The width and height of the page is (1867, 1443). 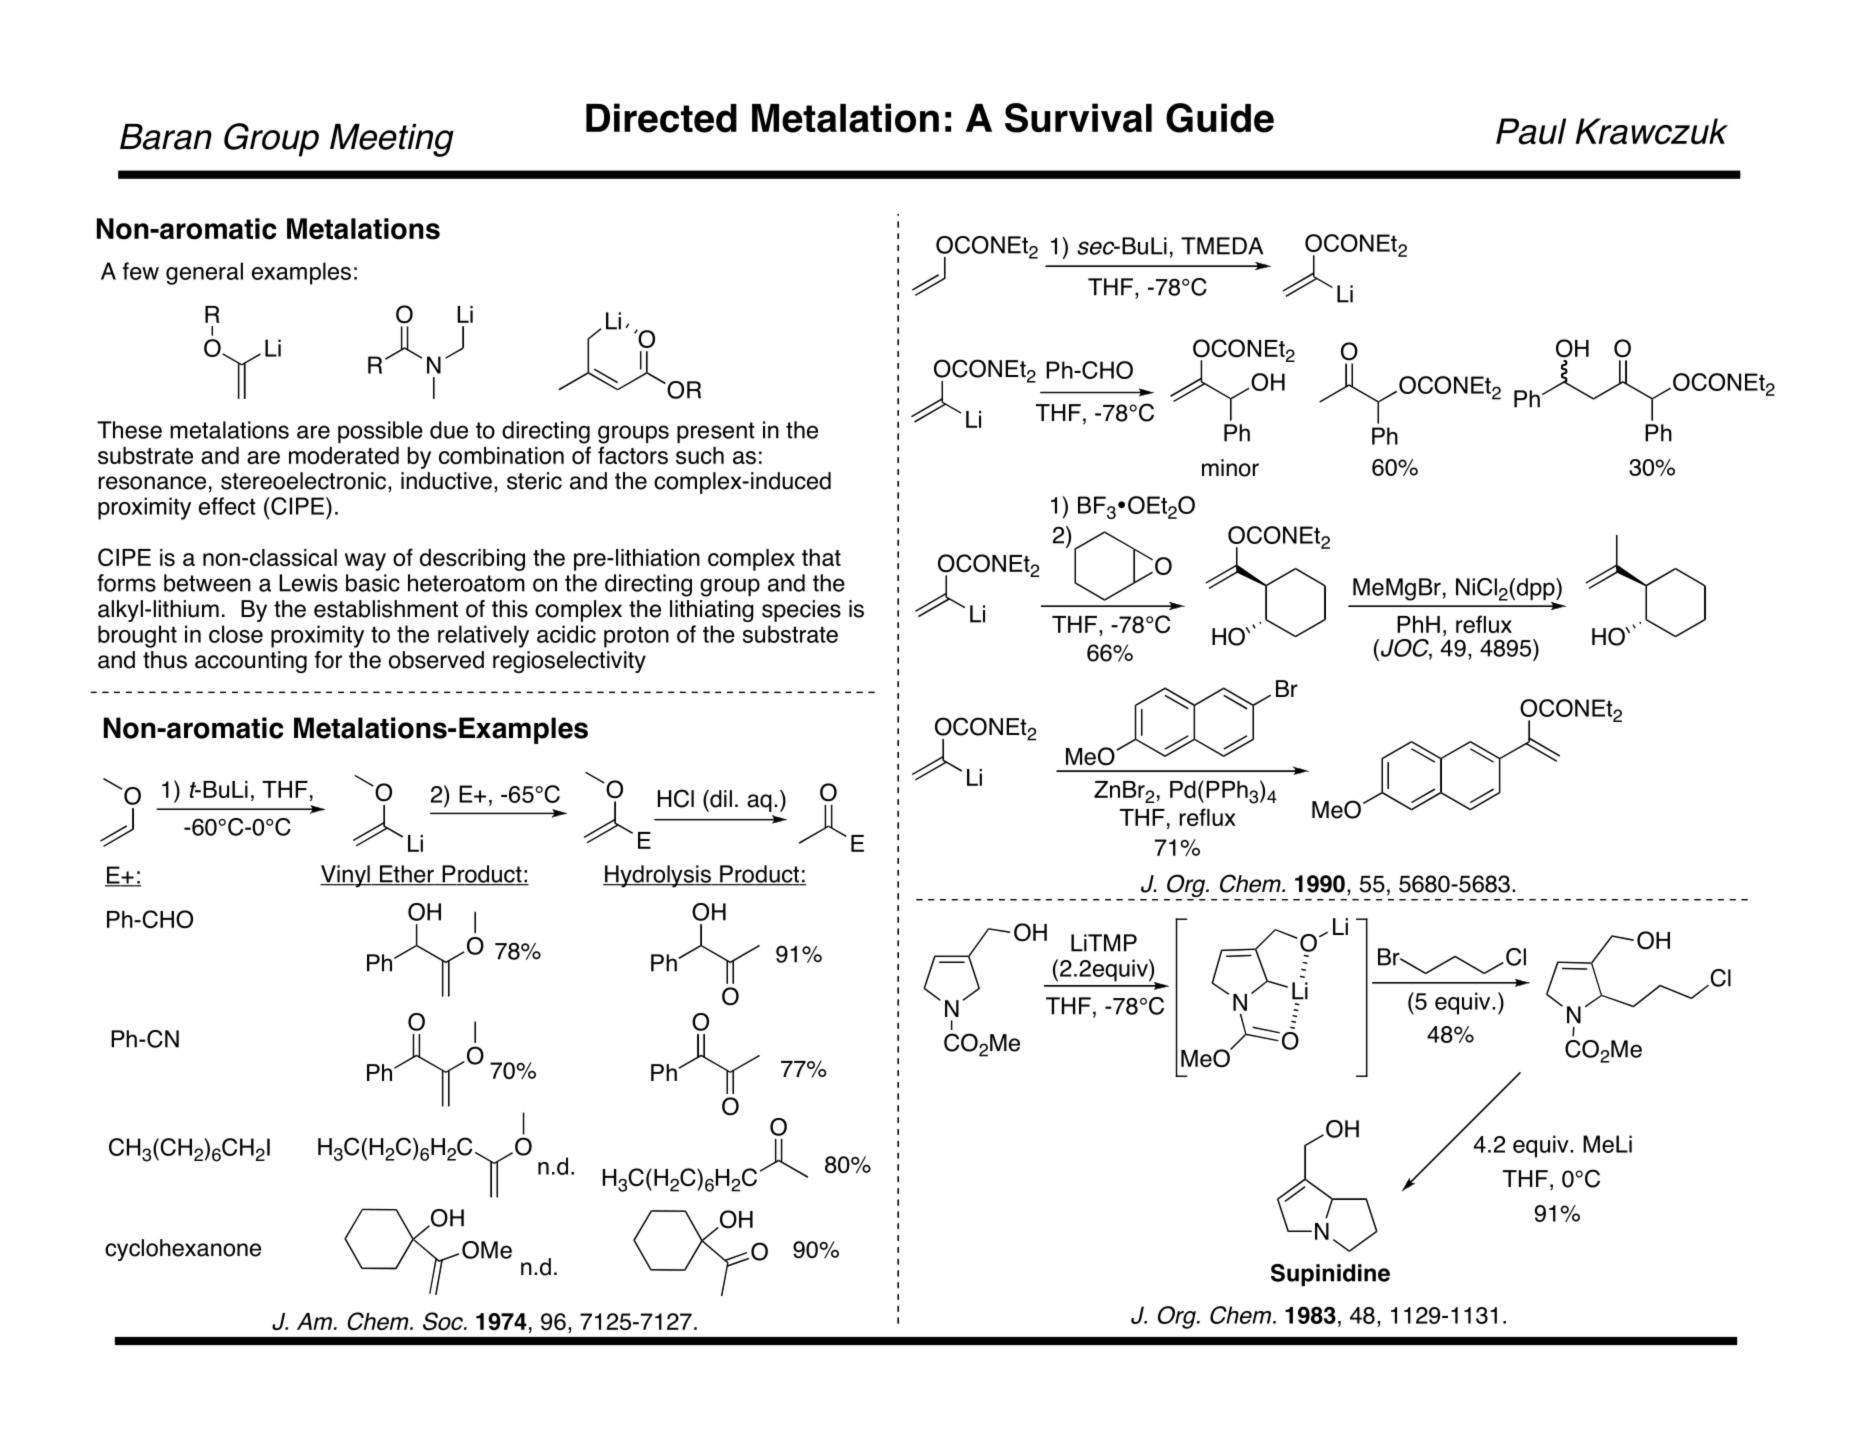 What do you see at coordinates (720, 799) in the page?
I see `dil` at bounding box center [720, 799].
